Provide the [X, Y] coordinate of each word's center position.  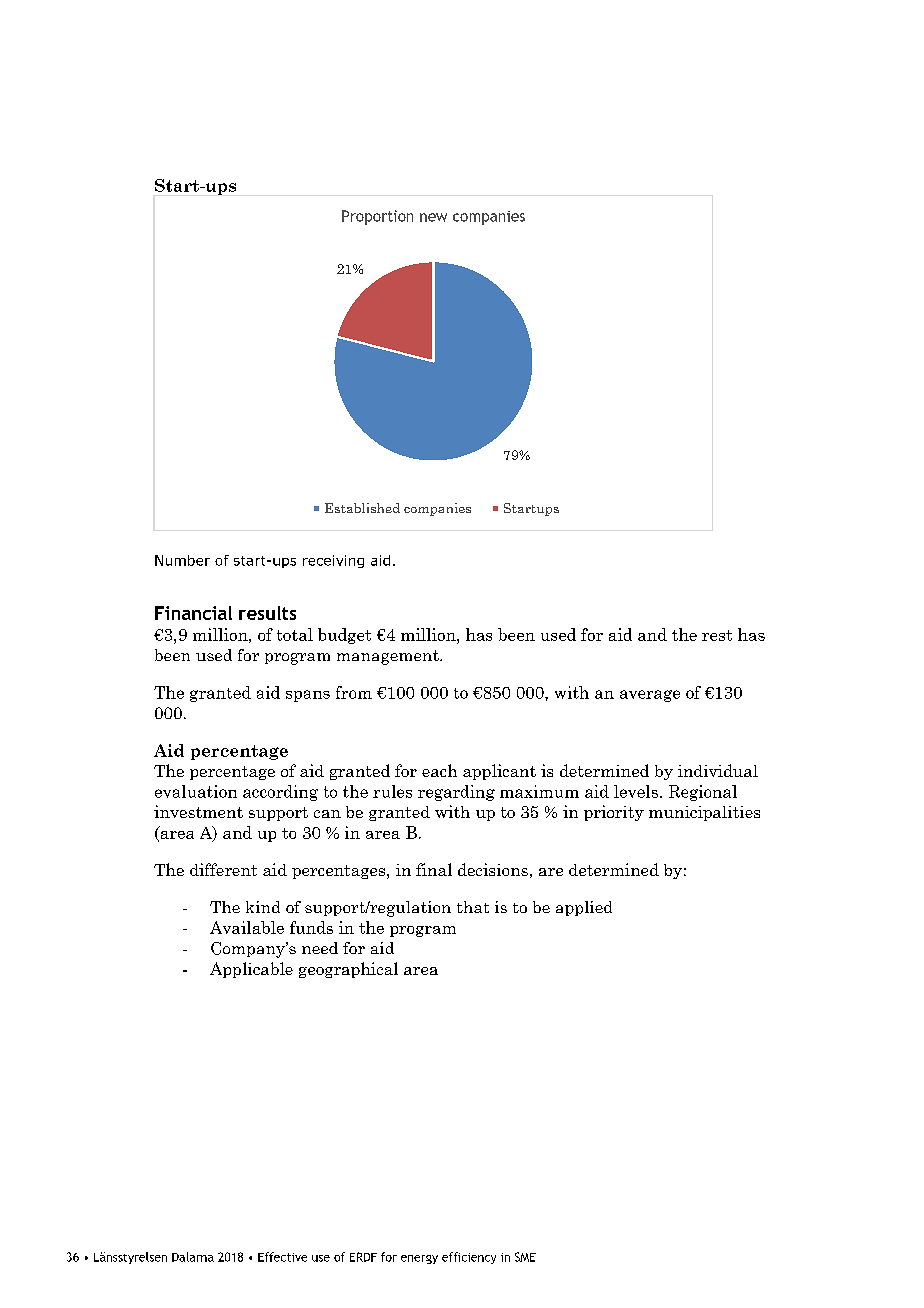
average [650, 696]
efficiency [469, 1258]
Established [362, 508]
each [439, 770]
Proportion [377, 217]
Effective [282, 1257]
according [280, 793]
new [433, 217]
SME [525, 1257]
